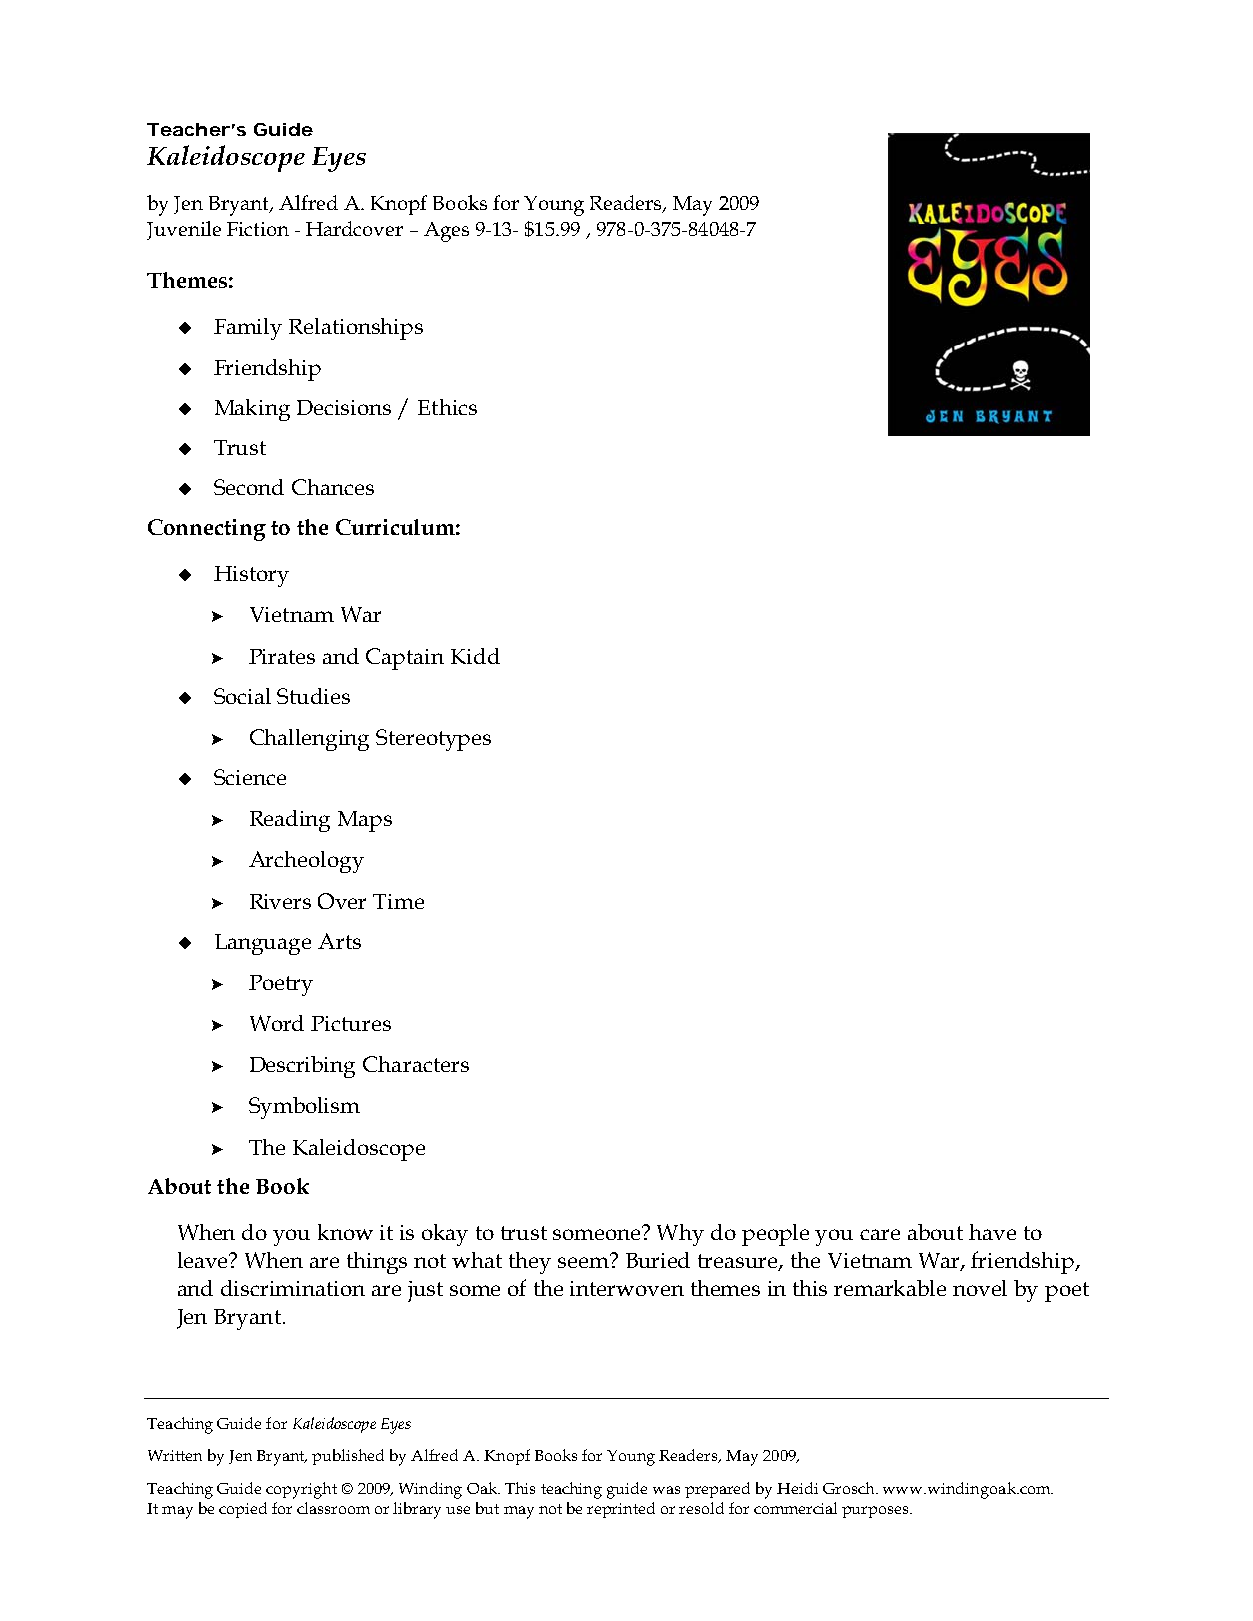 This image has width=1253, height=1621. Describe the element at coordinates (446, 232) in the image. I see `Ages` at that location.
